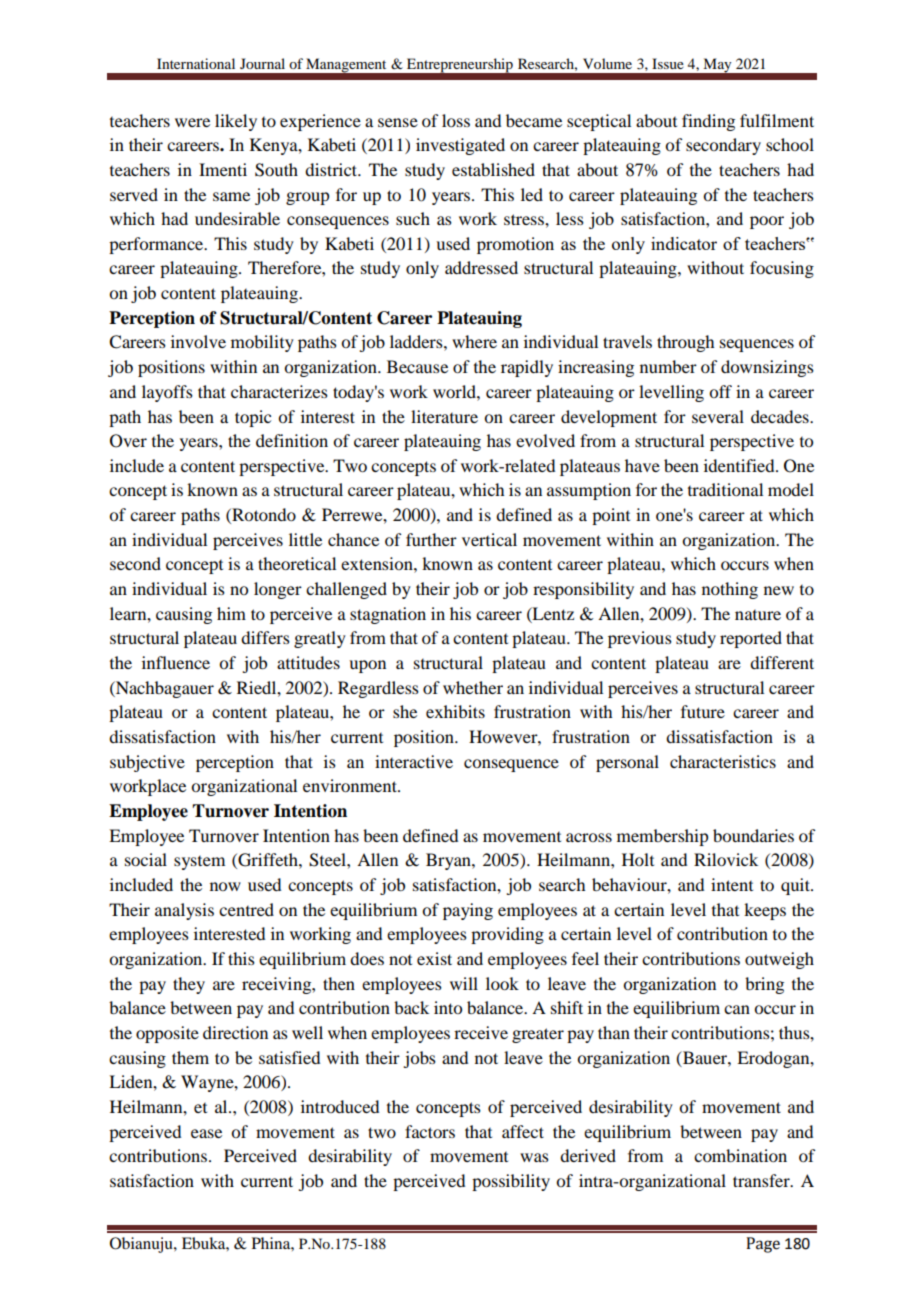  Describe the element at coordinates (147, 763) in the screenshot. I see `subjective` at that location.
